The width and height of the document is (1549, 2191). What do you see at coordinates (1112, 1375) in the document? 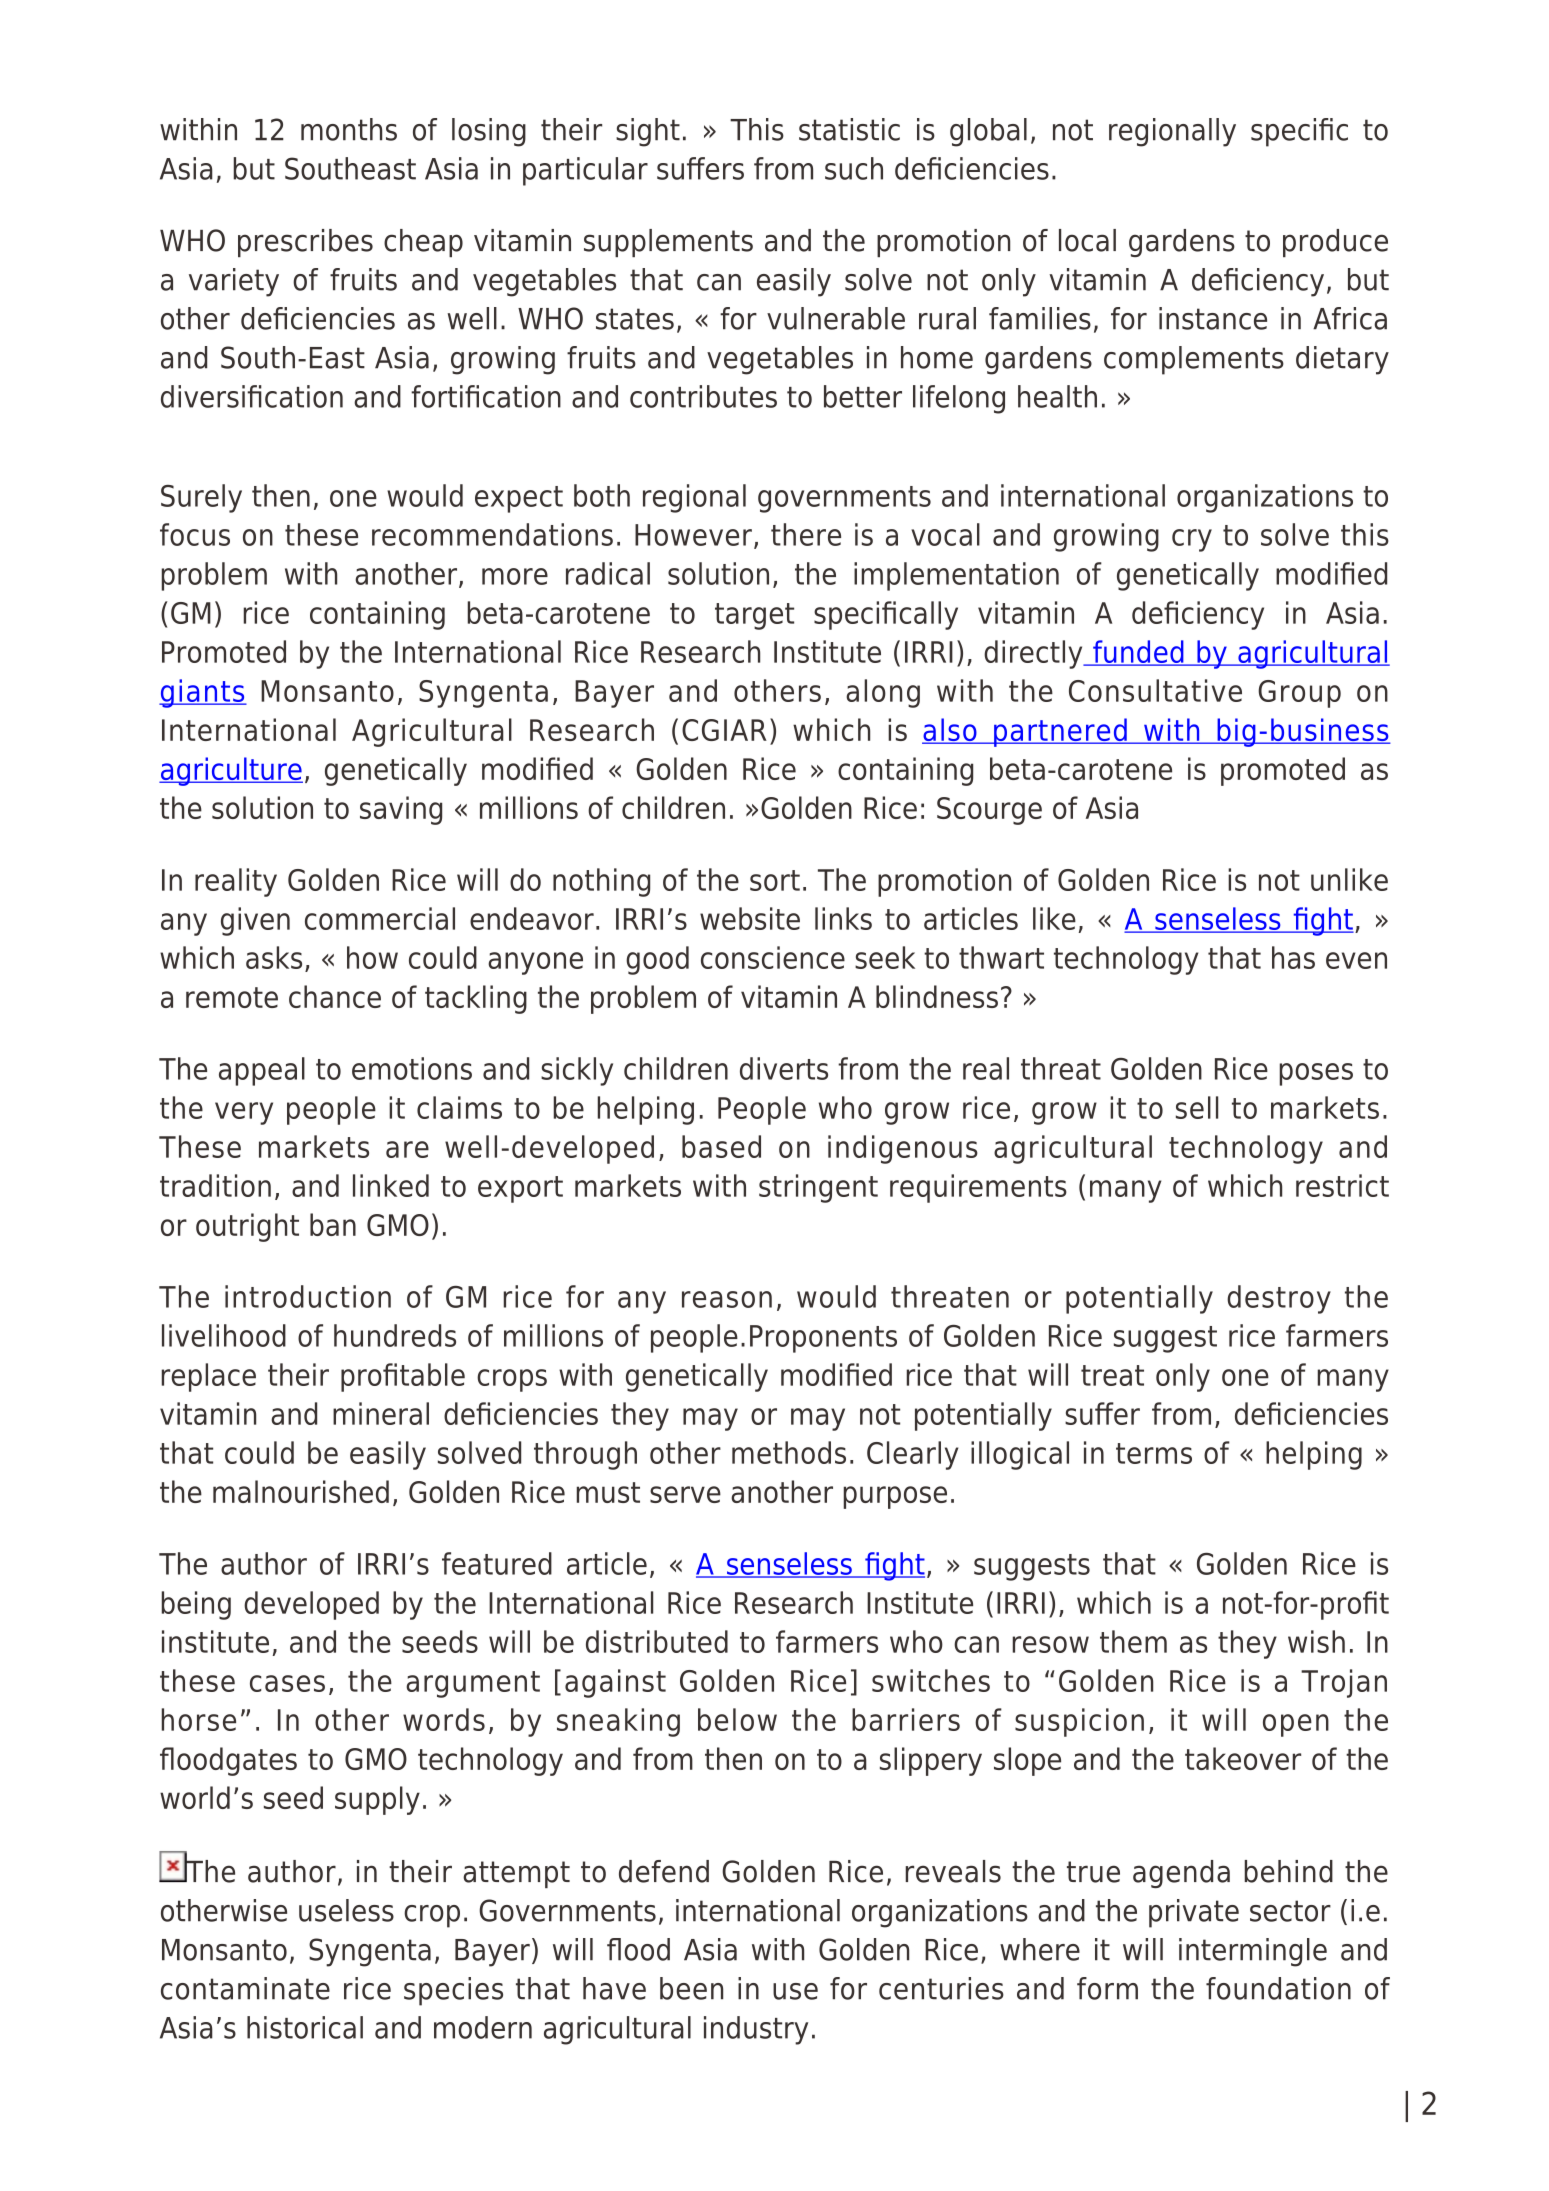
I see `treat` at bounding box center [1112, 1375].
